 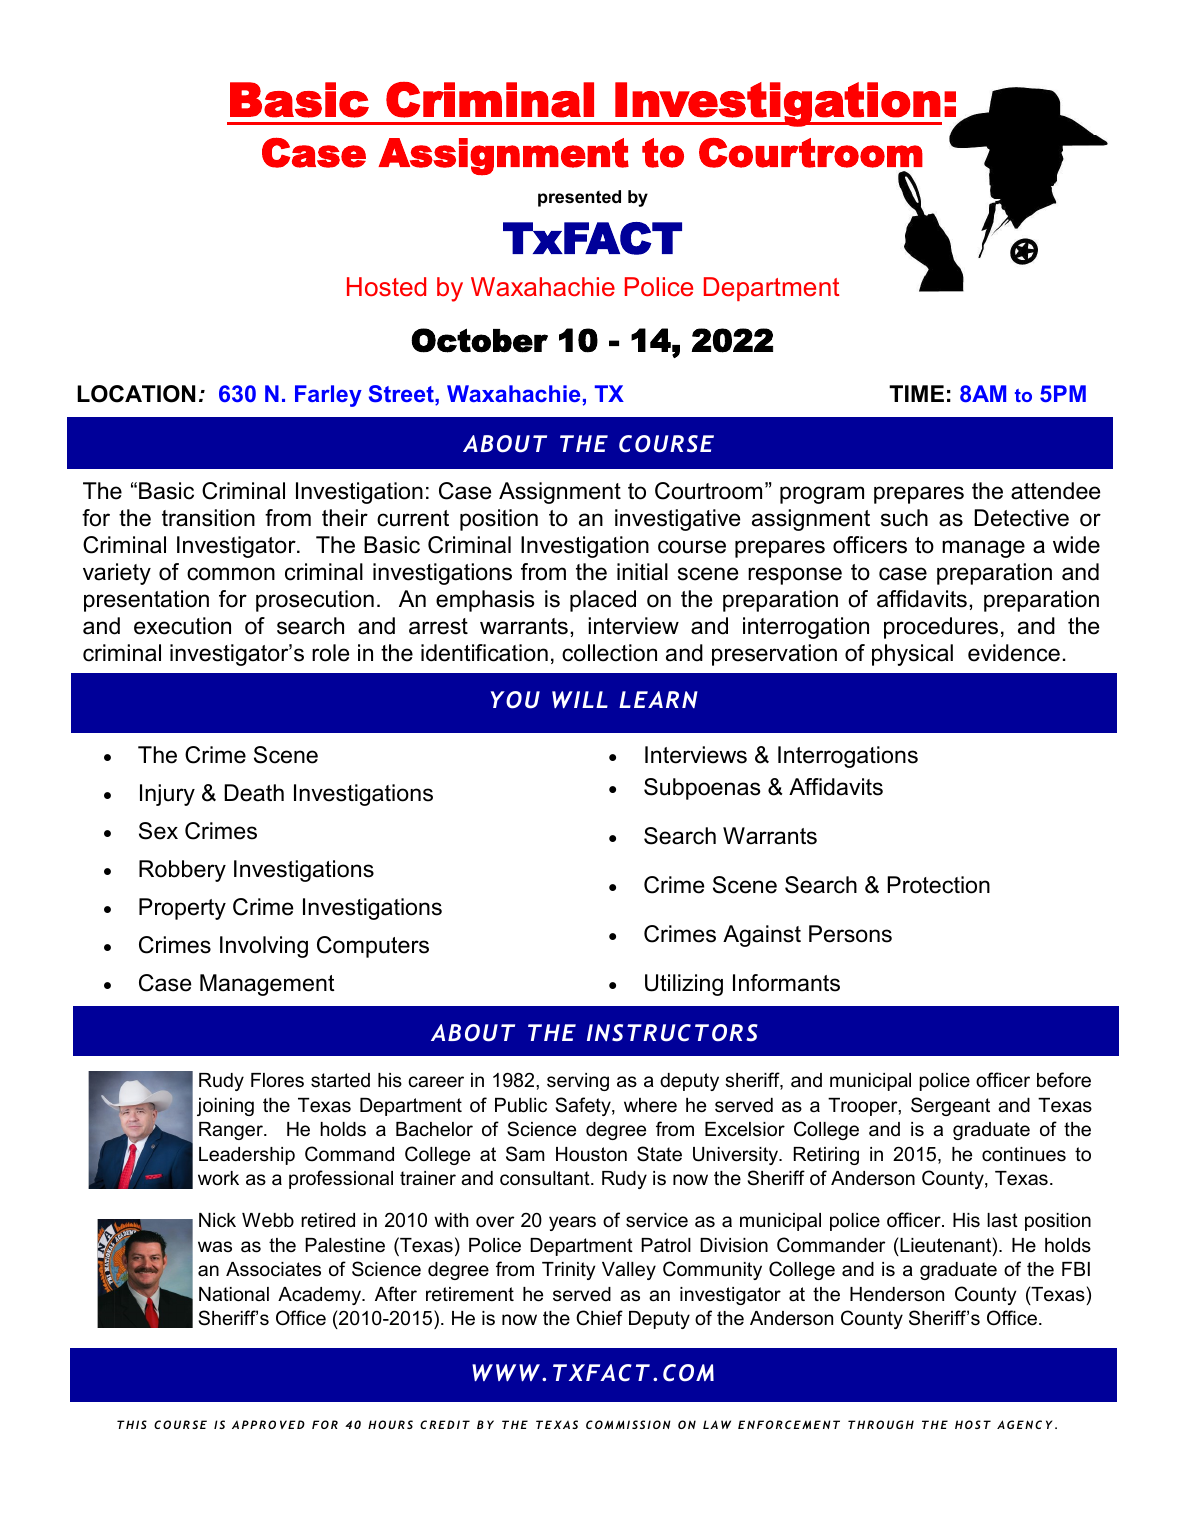 I want to click on placed, so click(x=603, y=601).
